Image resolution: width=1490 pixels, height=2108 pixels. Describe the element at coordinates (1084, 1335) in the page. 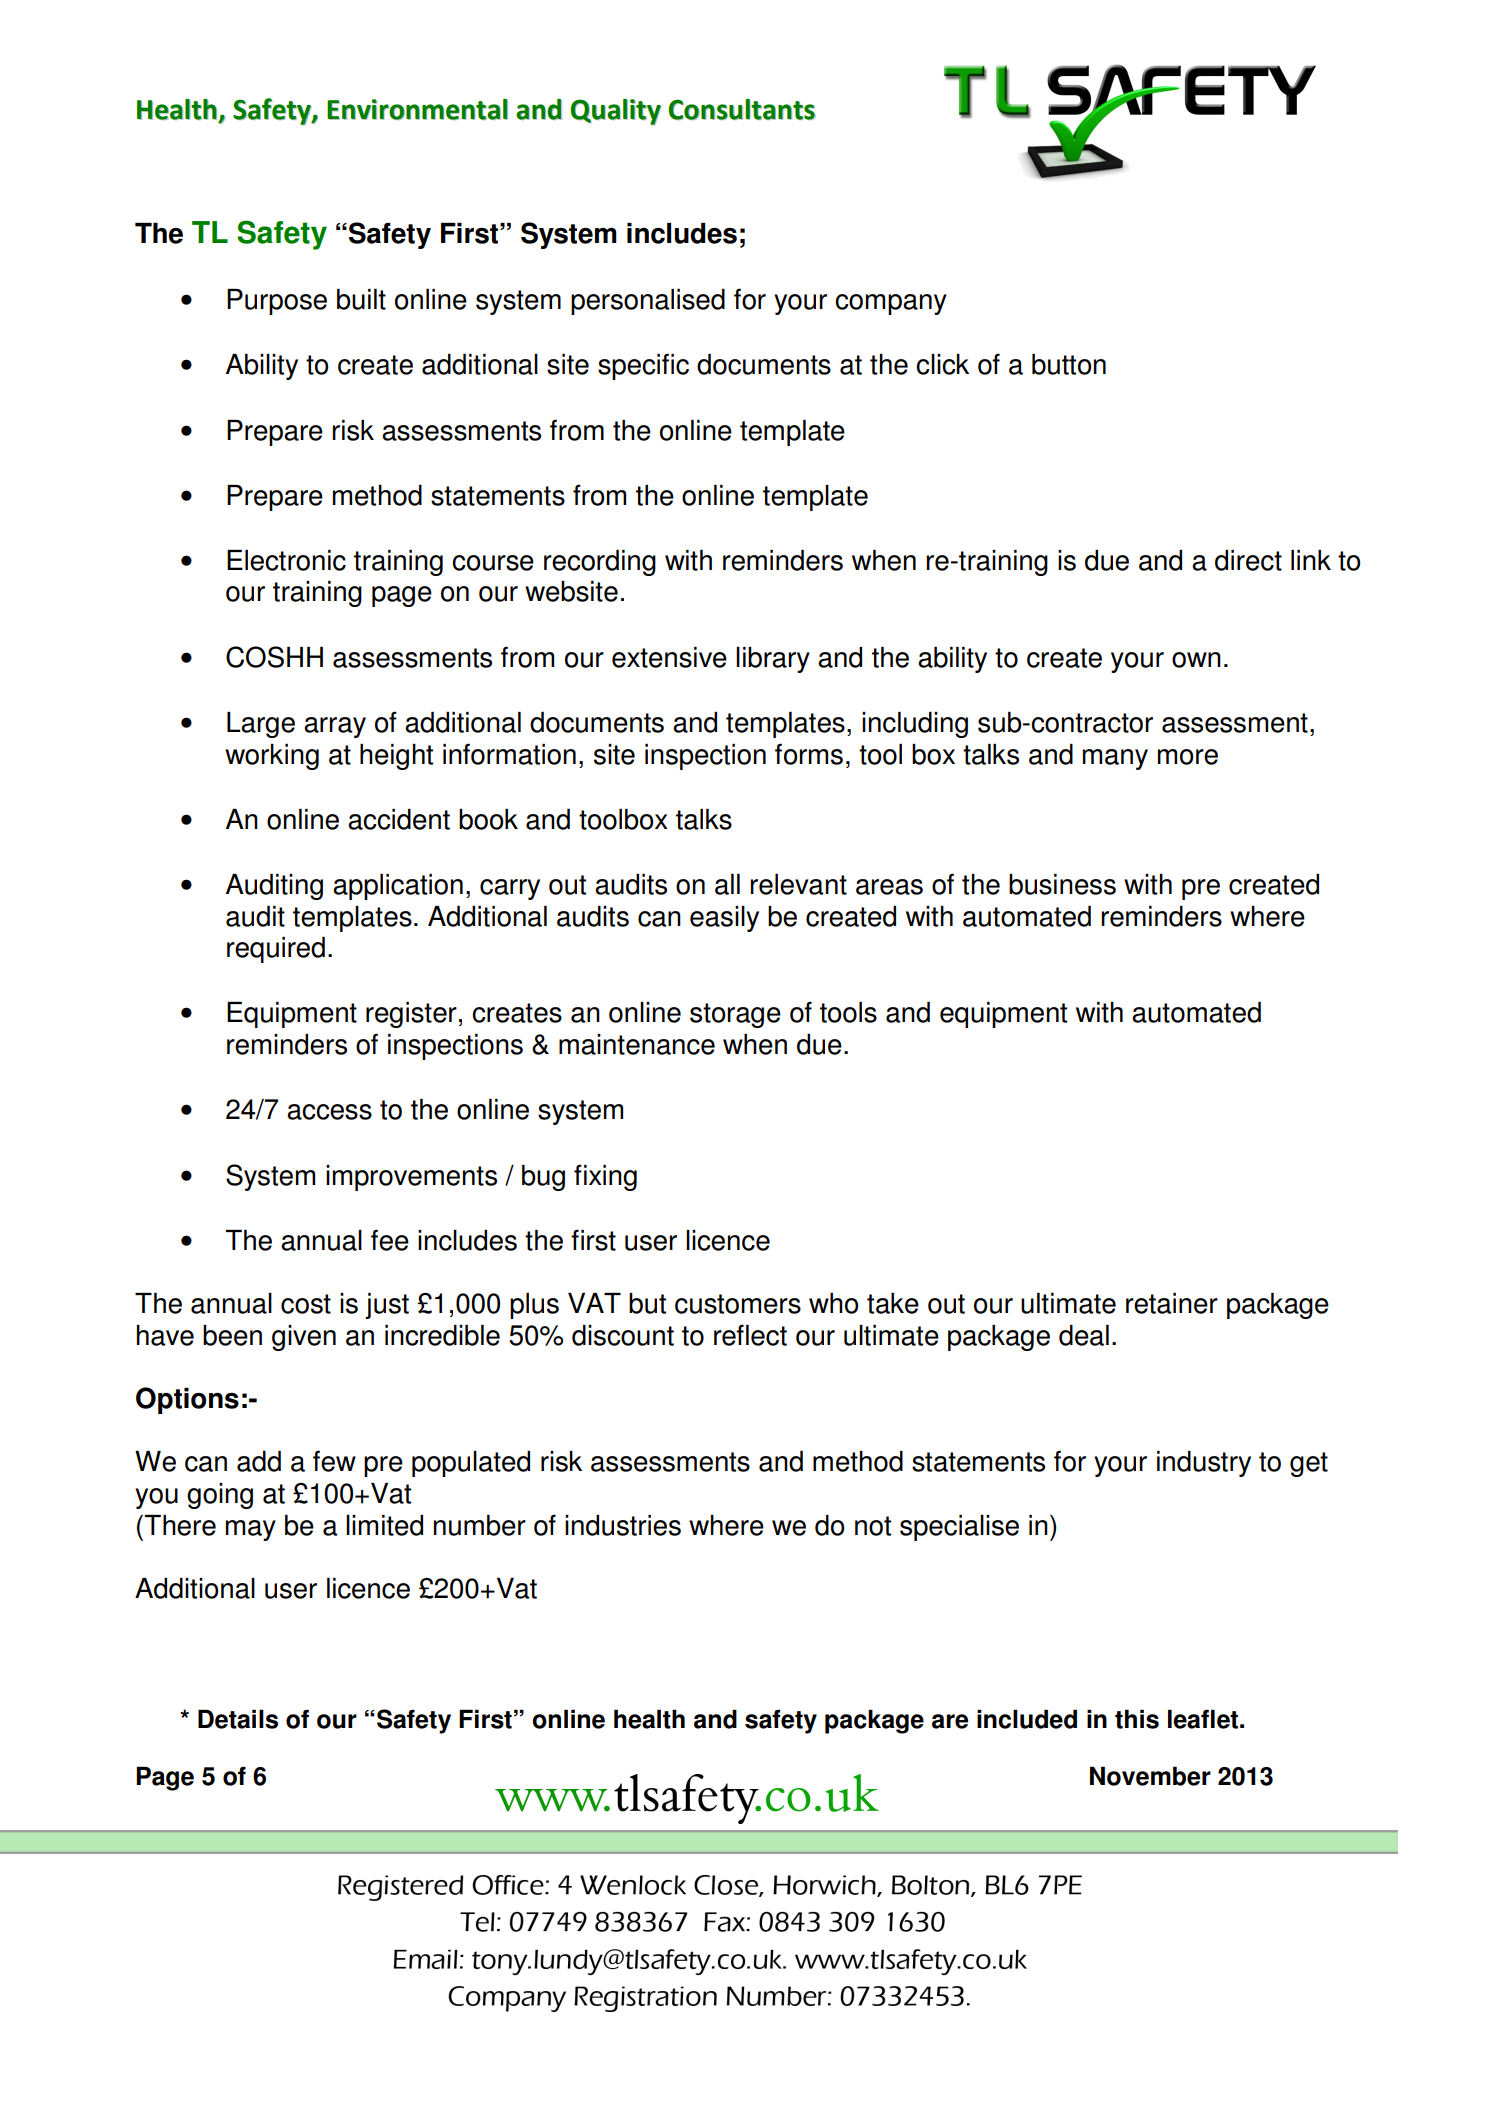

I see `deal` at that location.
